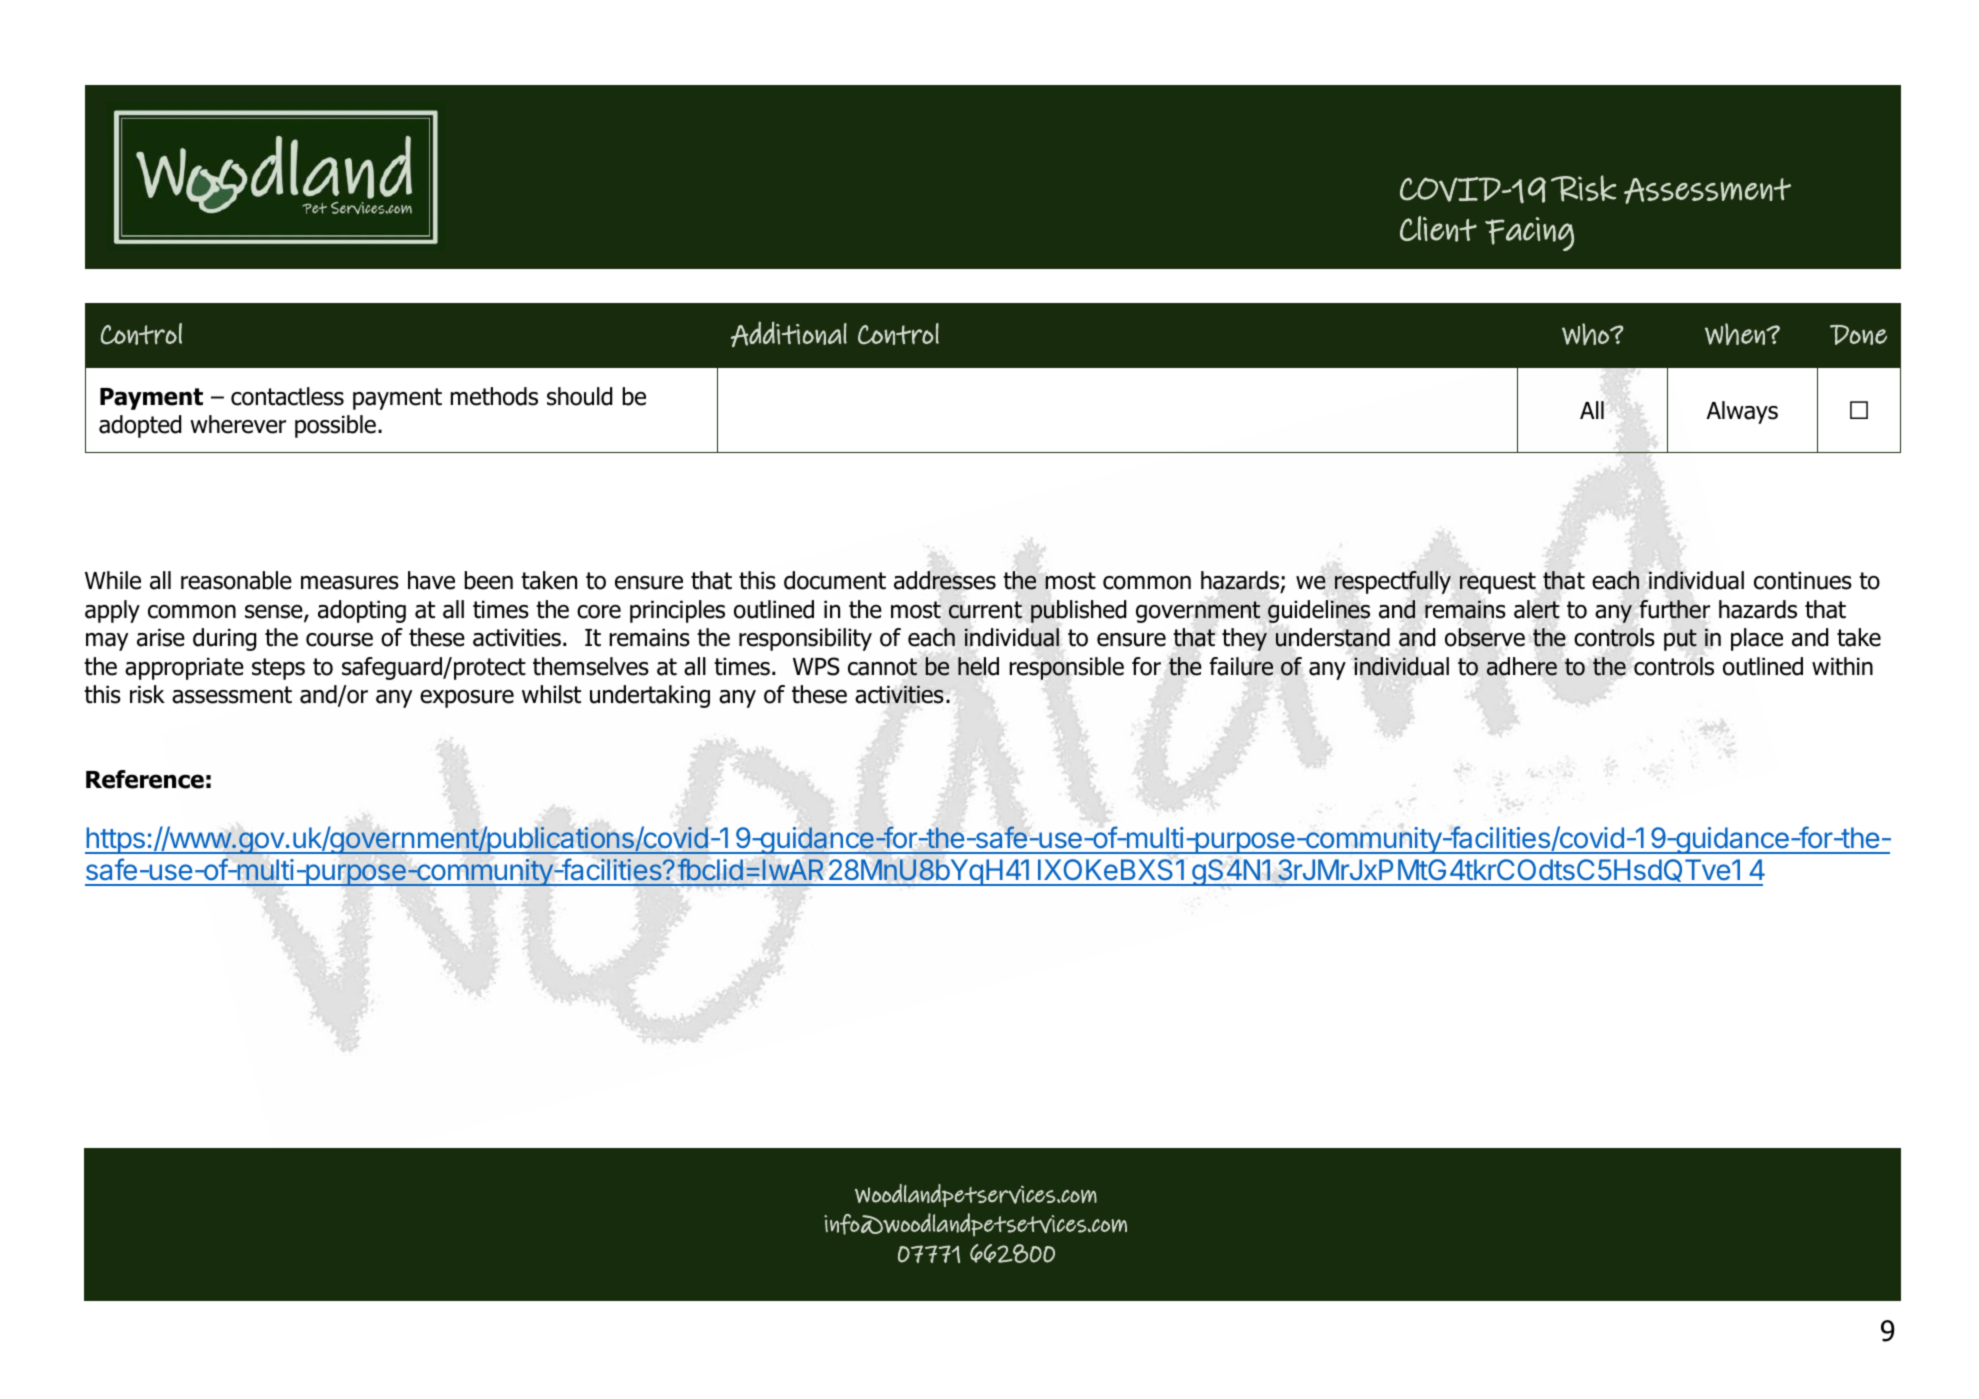  What do you see at coordinates (145, 779) in the screenshot?
I see `Reference` at bounding box center [145, 779].
